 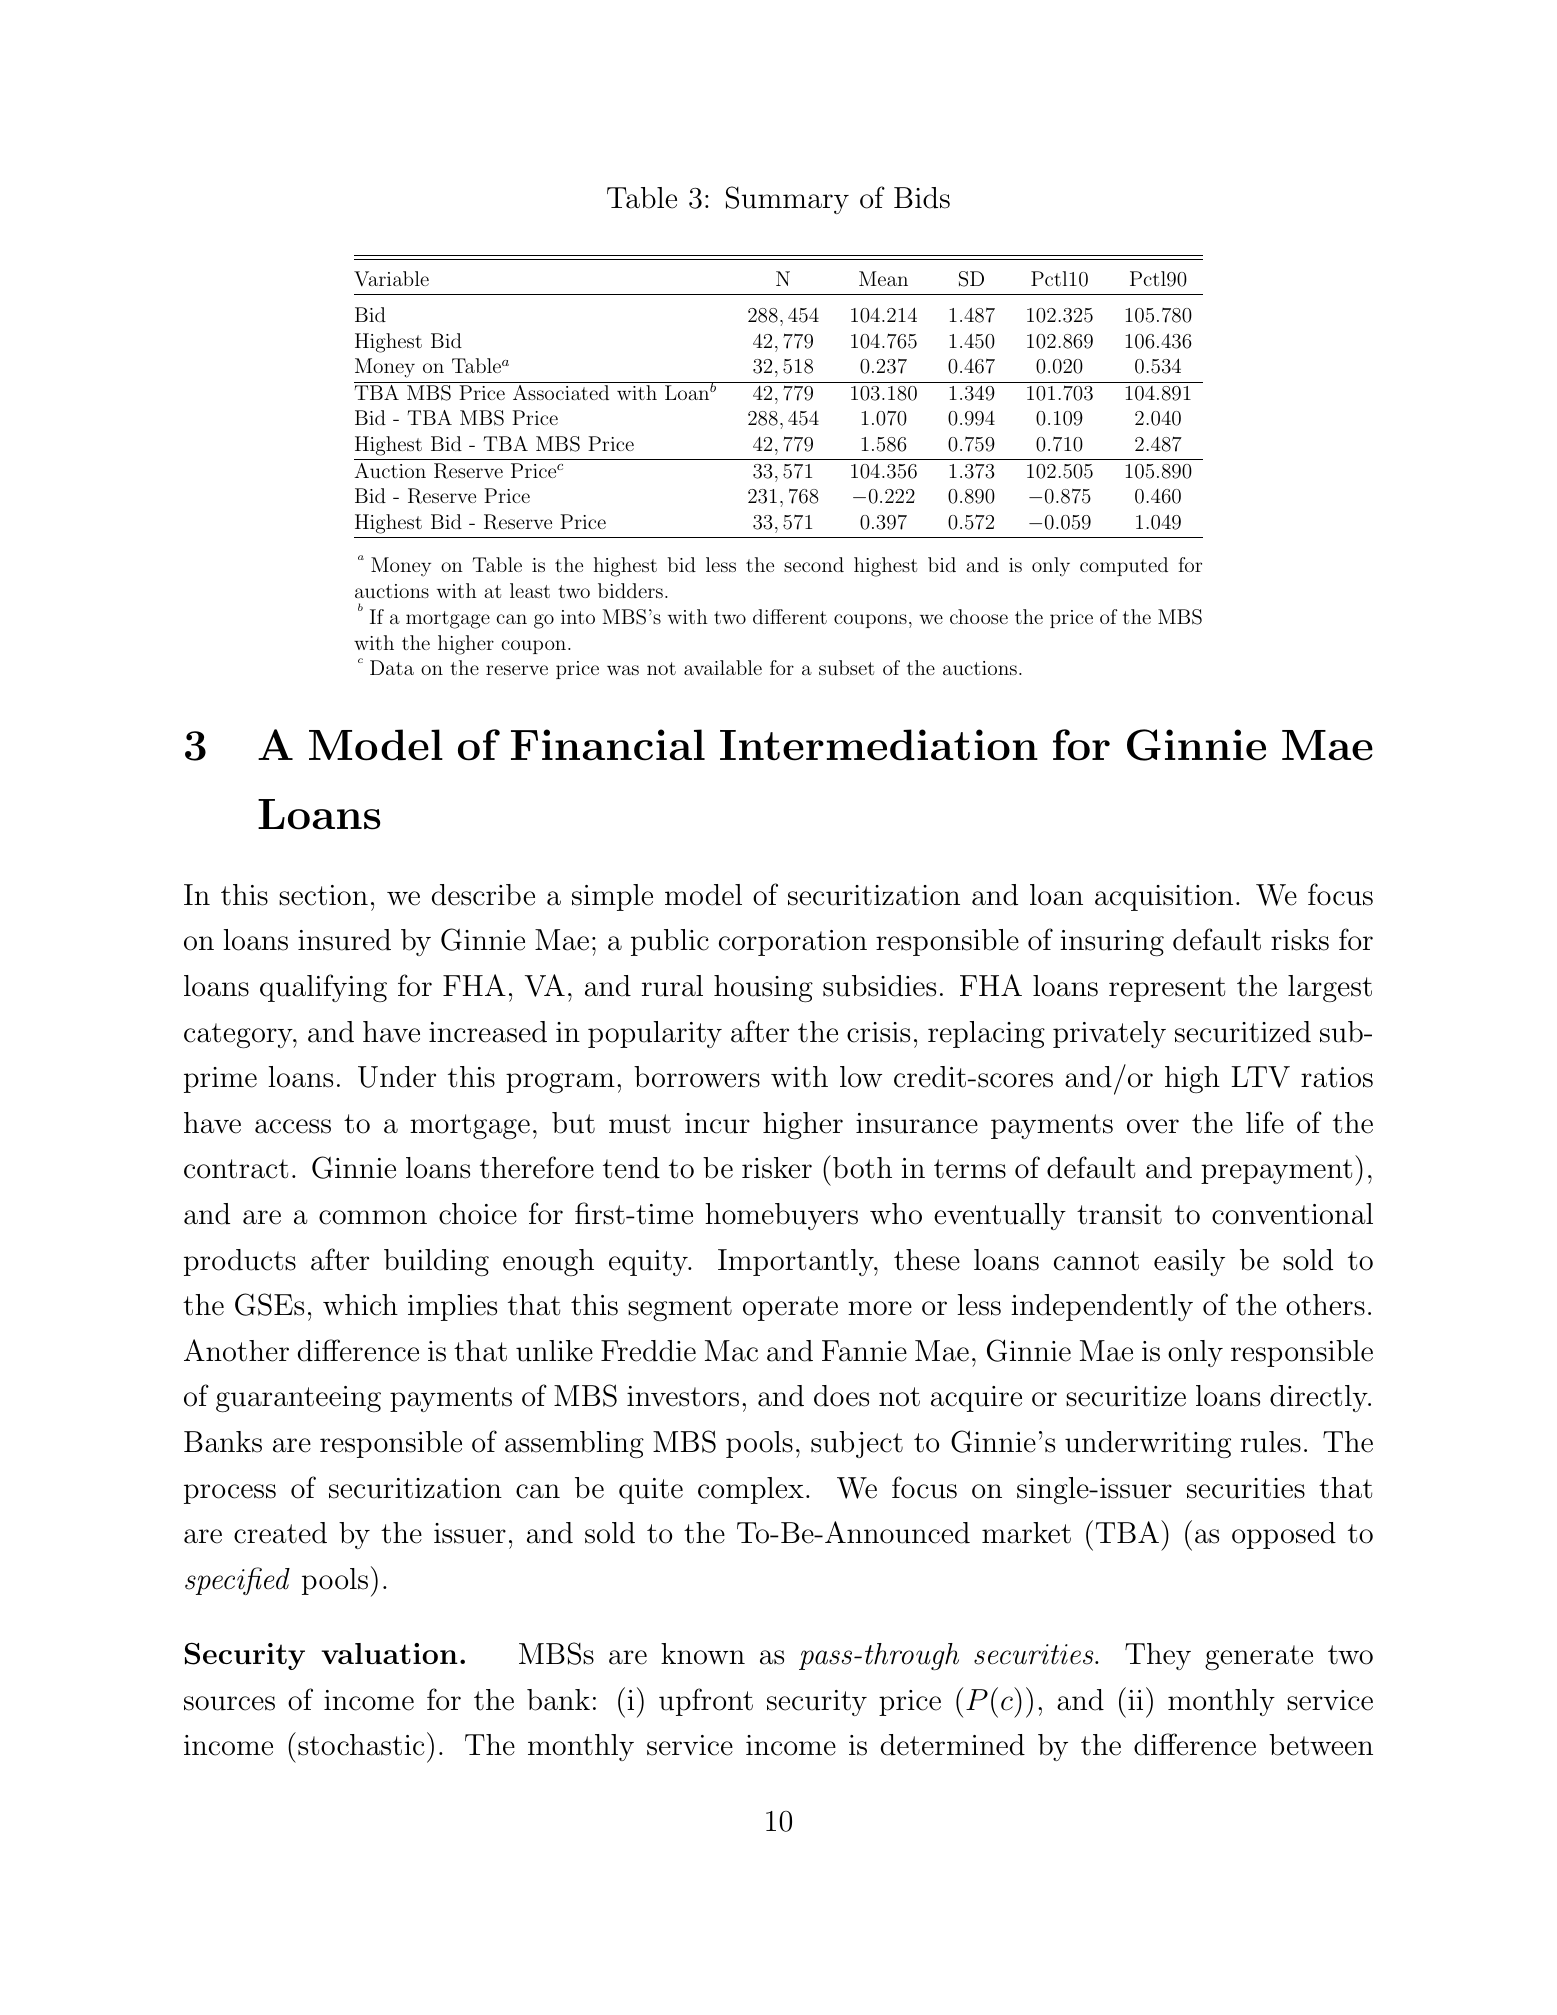 I want to click on stochastic, so click(x=361, y=1745).
